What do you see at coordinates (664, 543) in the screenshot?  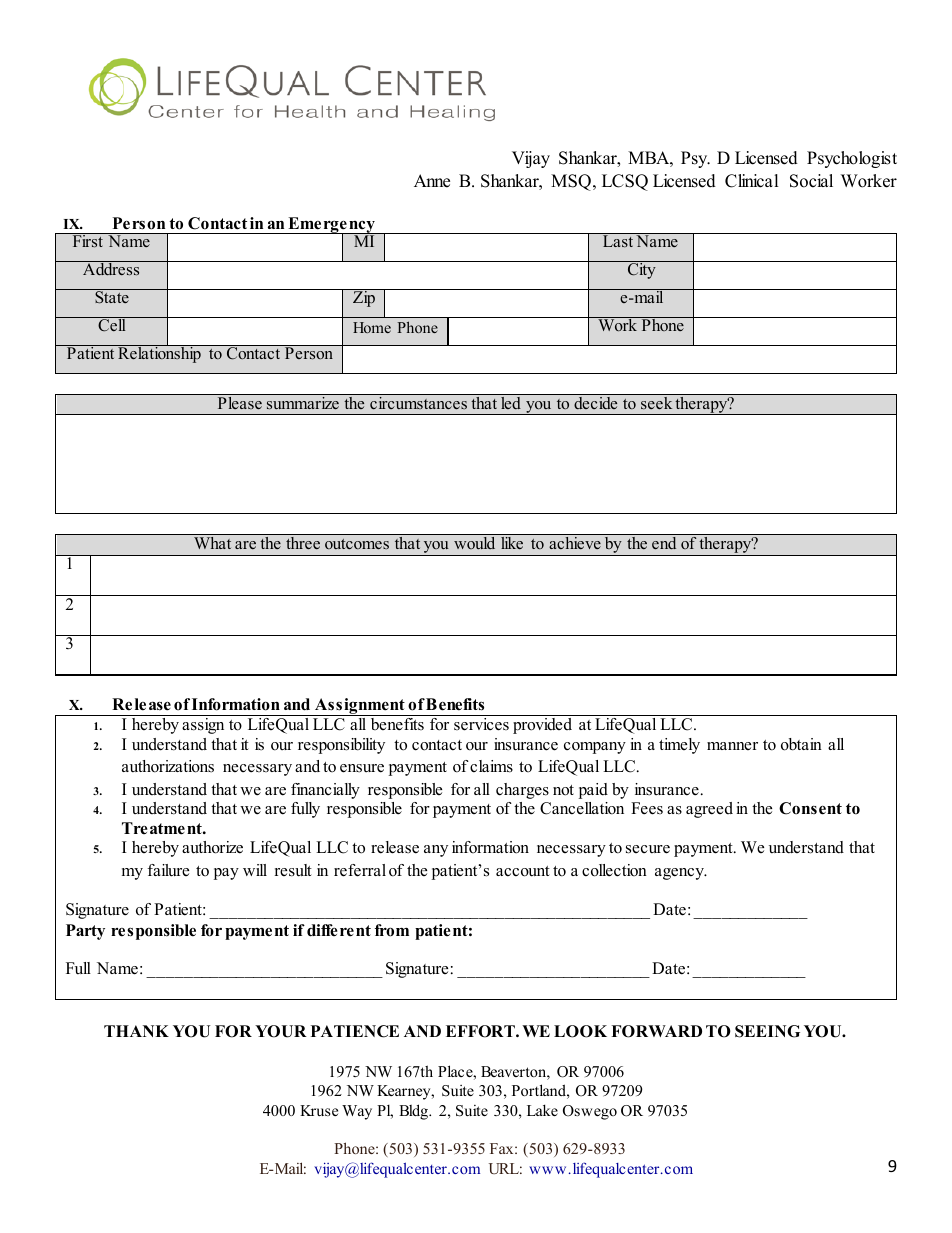 I see `end` at bounding box center [664, 543].
